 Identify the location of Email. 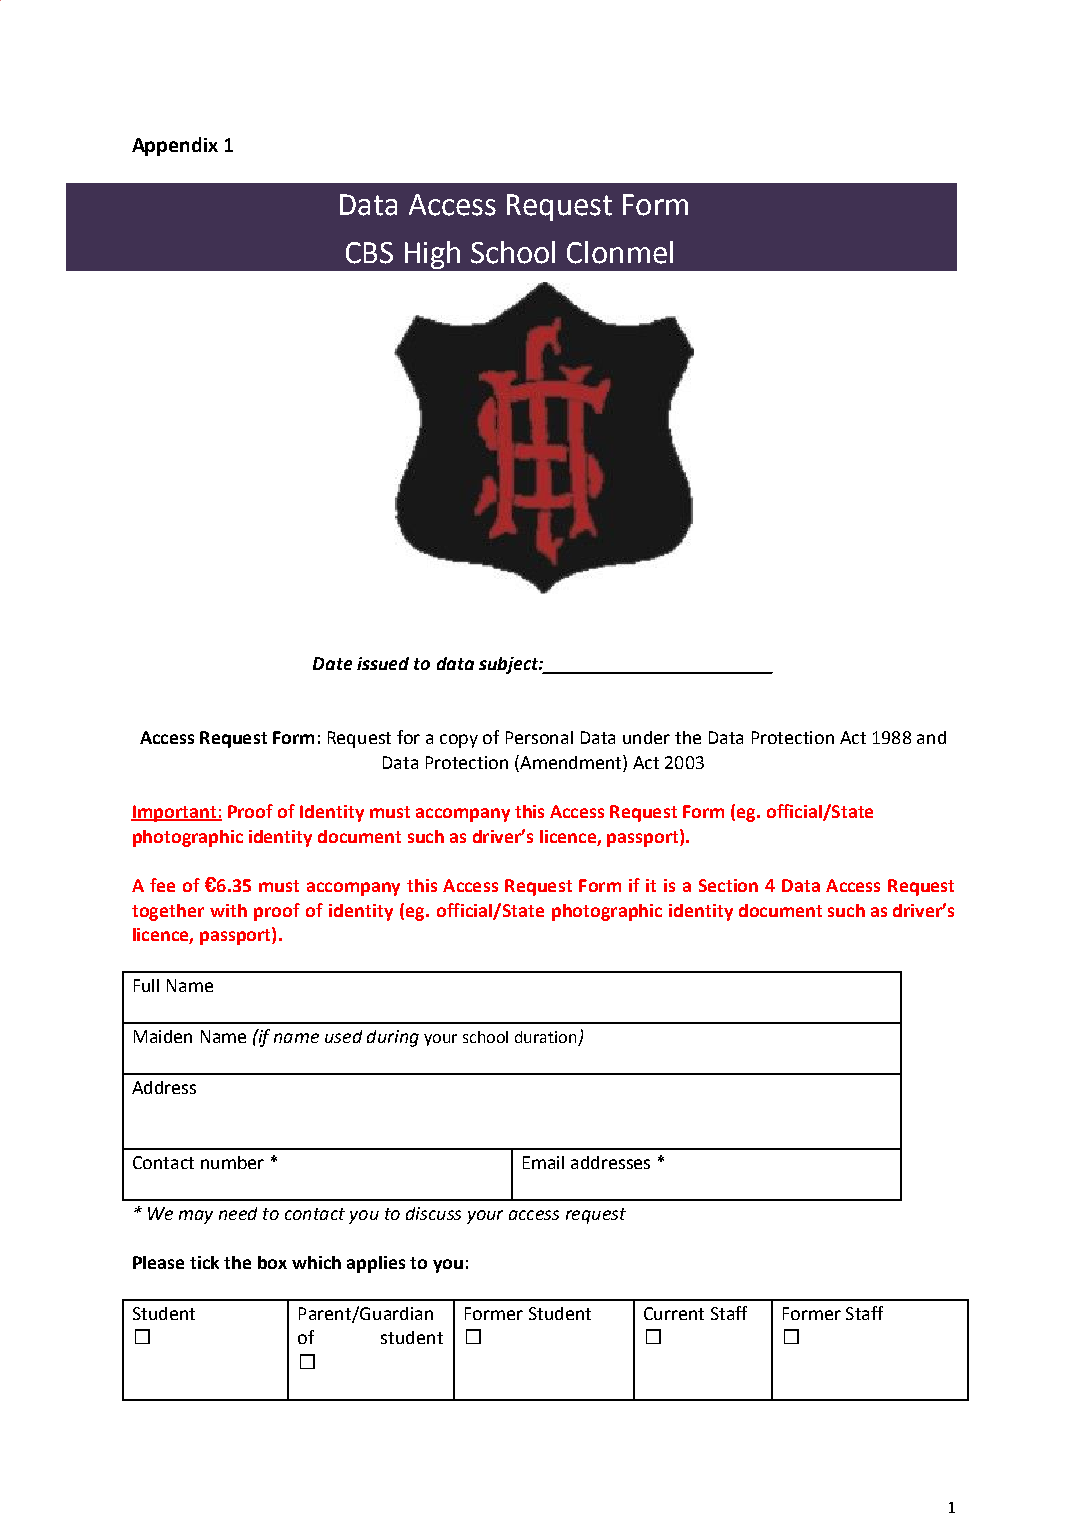
(543, 1162).
